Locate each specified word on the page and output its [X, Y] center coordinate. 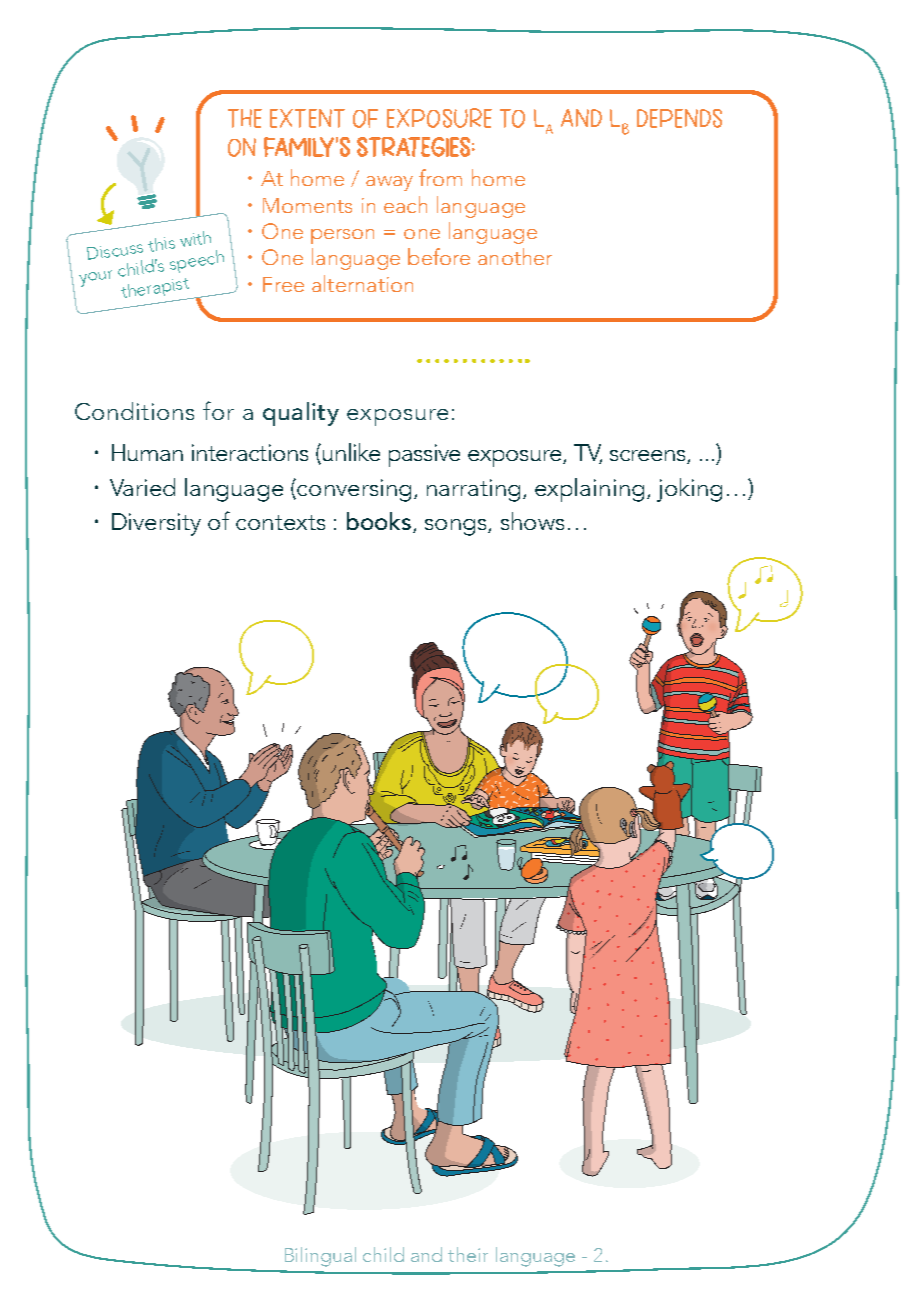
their [468, 1254]
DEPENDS [679, 118]
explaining [589, 490]
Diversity [156, 524]
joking [689, 490]
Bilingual [320, 1257]
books [379, 521]
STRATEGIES [413, 147]
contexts [280, 522]
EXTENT [307, 118]
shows [532, 521]
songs [457, 527]
